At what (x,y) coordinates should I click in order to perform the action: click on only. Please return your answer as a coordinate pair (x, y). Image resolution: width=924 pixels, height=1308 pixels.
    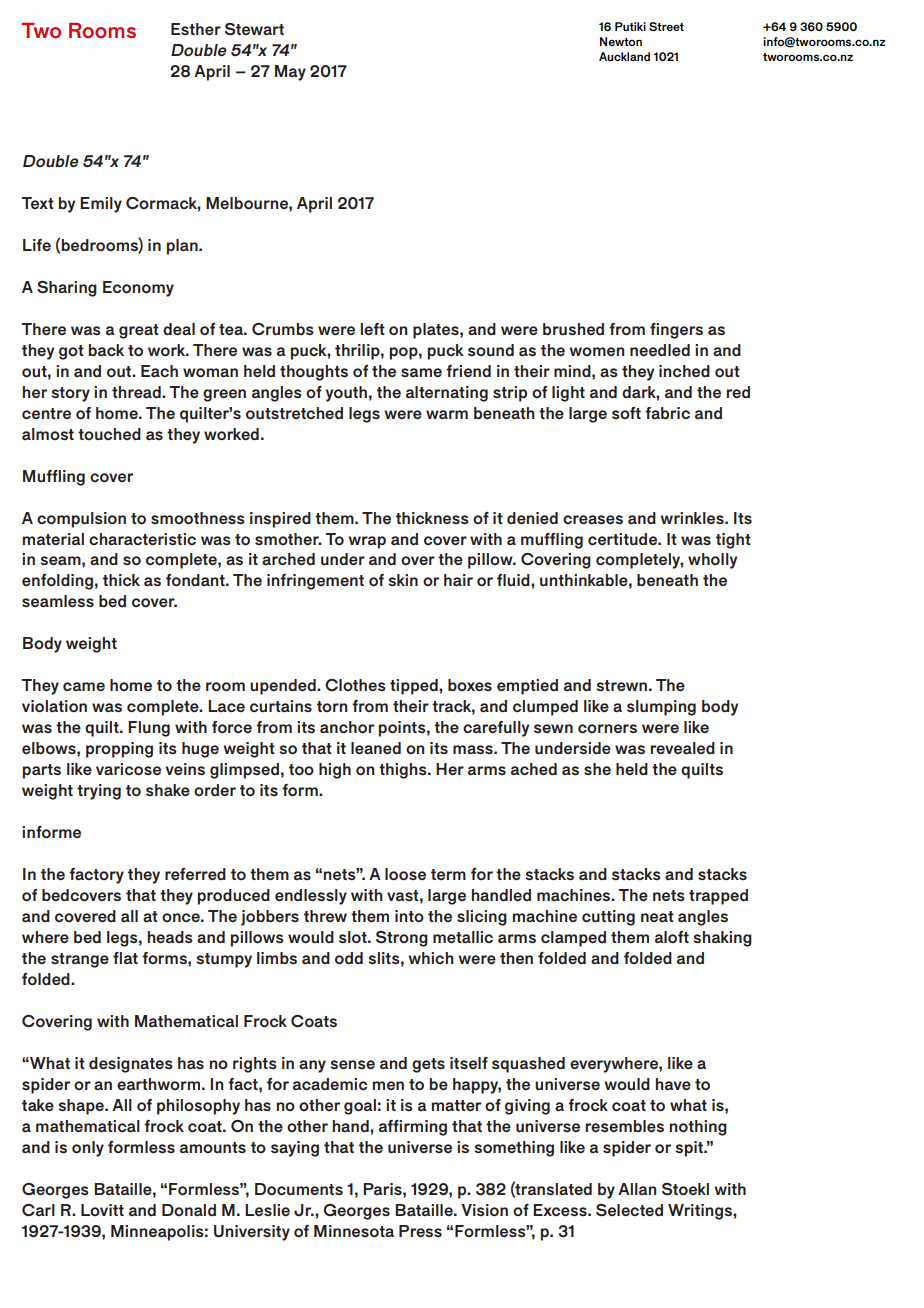
    Looking at the image, I should click on (88, 1149).
